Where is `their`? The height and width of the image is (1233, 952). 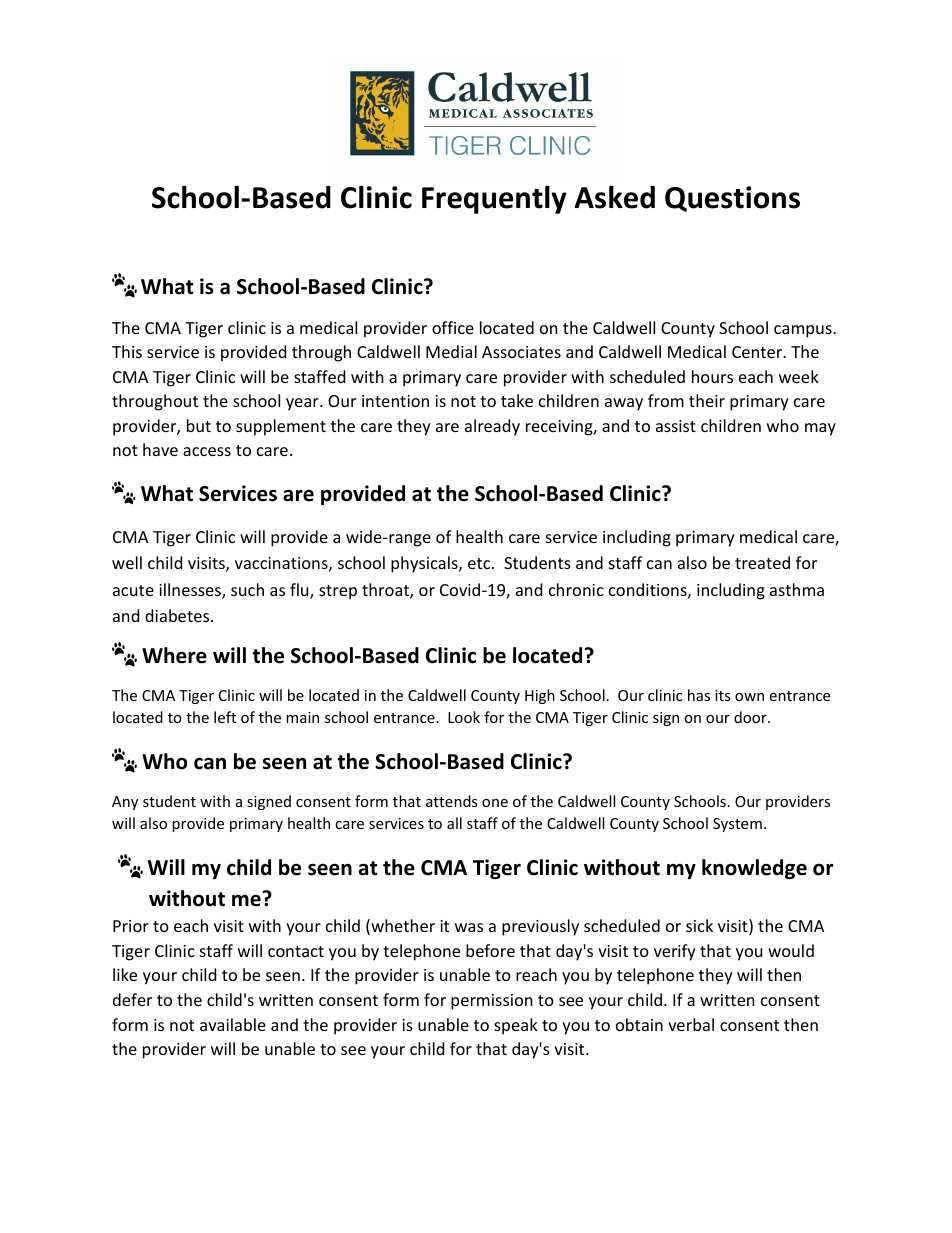
their is located at coordinates (707, 400).
